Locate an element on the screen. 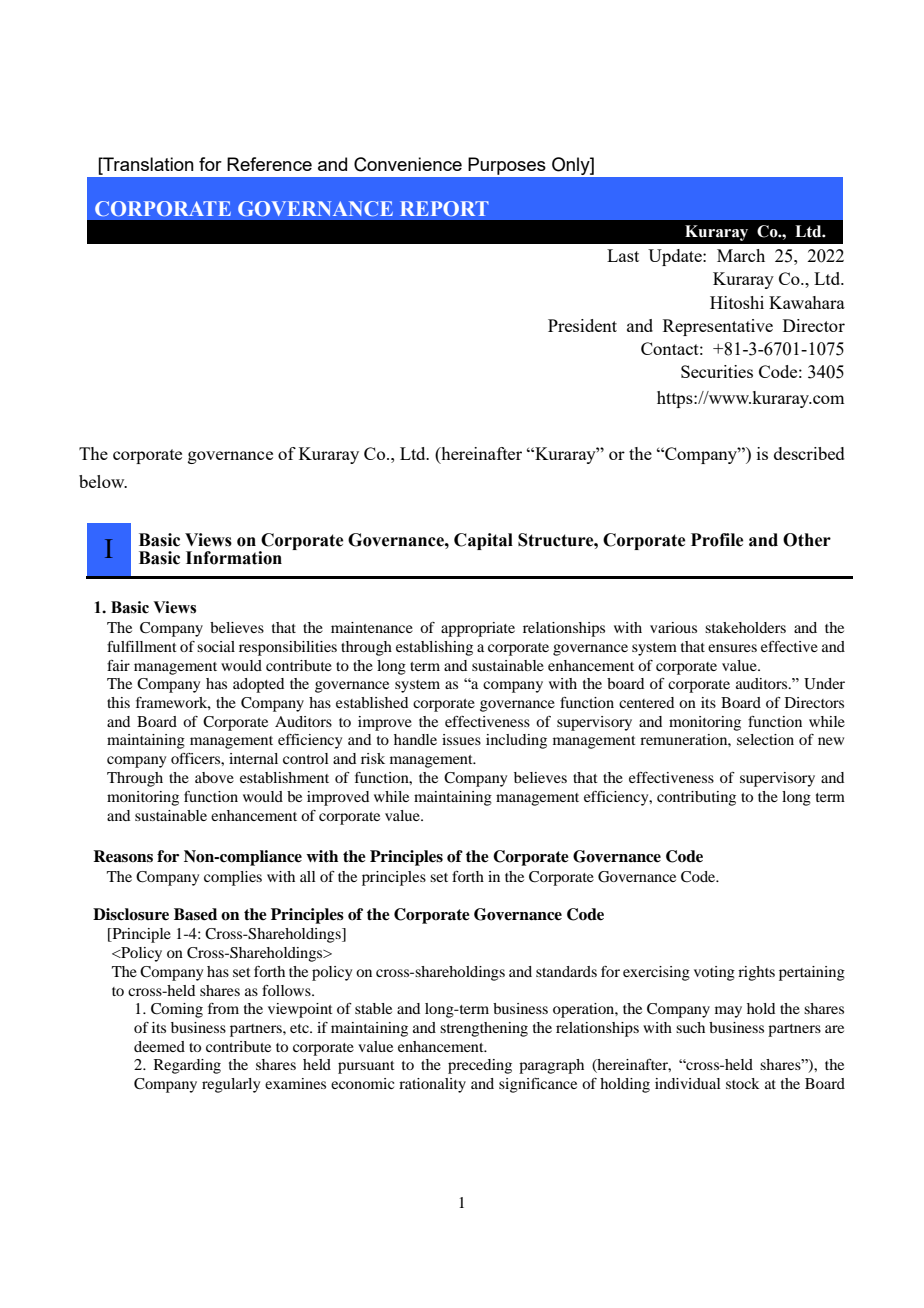 The height and width of the screenshot is (1308, 924). stock is located at coordinates (743, 1083).
